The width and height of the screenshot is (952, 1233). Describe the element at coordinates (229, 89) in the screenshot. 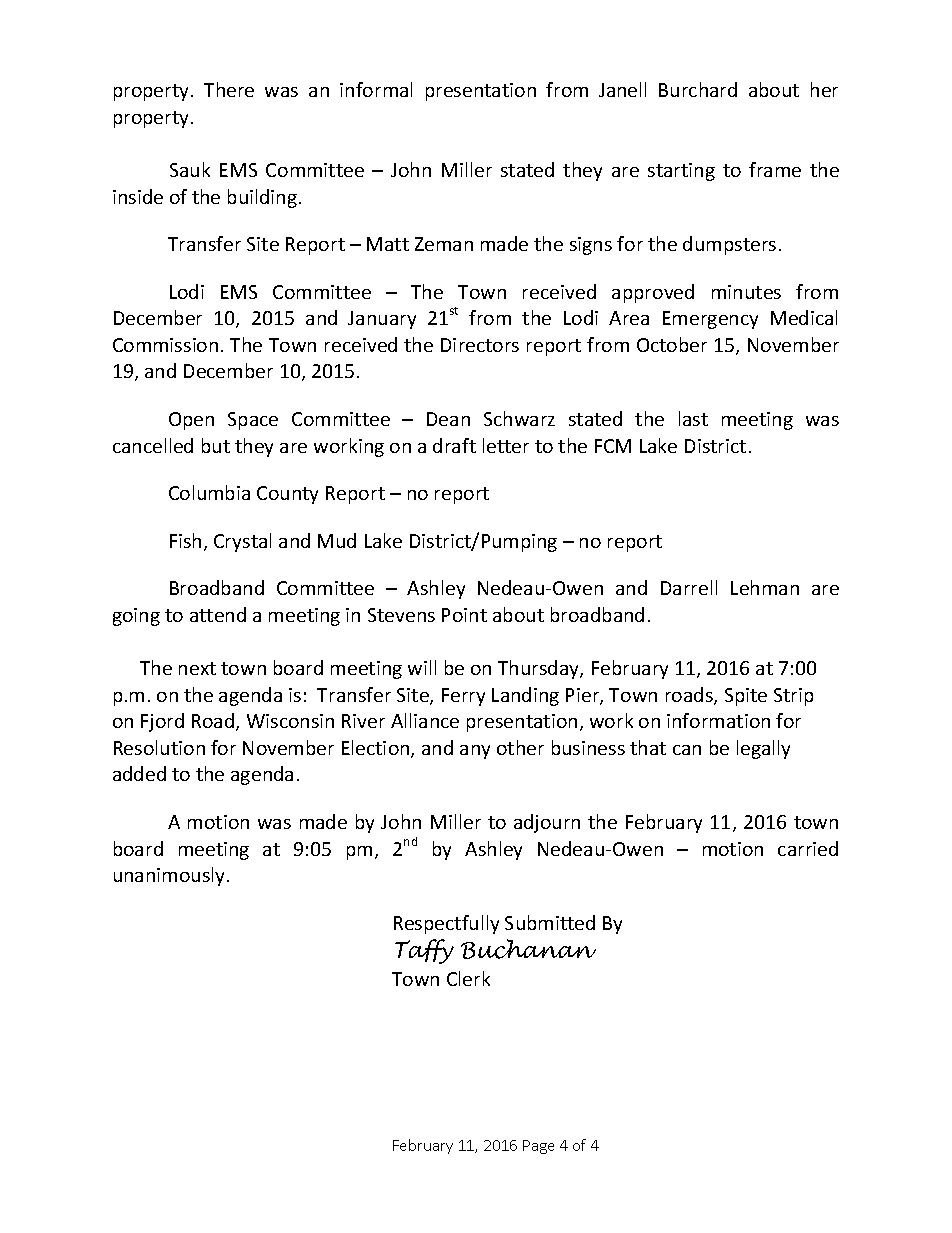

I see `There` at that location.
